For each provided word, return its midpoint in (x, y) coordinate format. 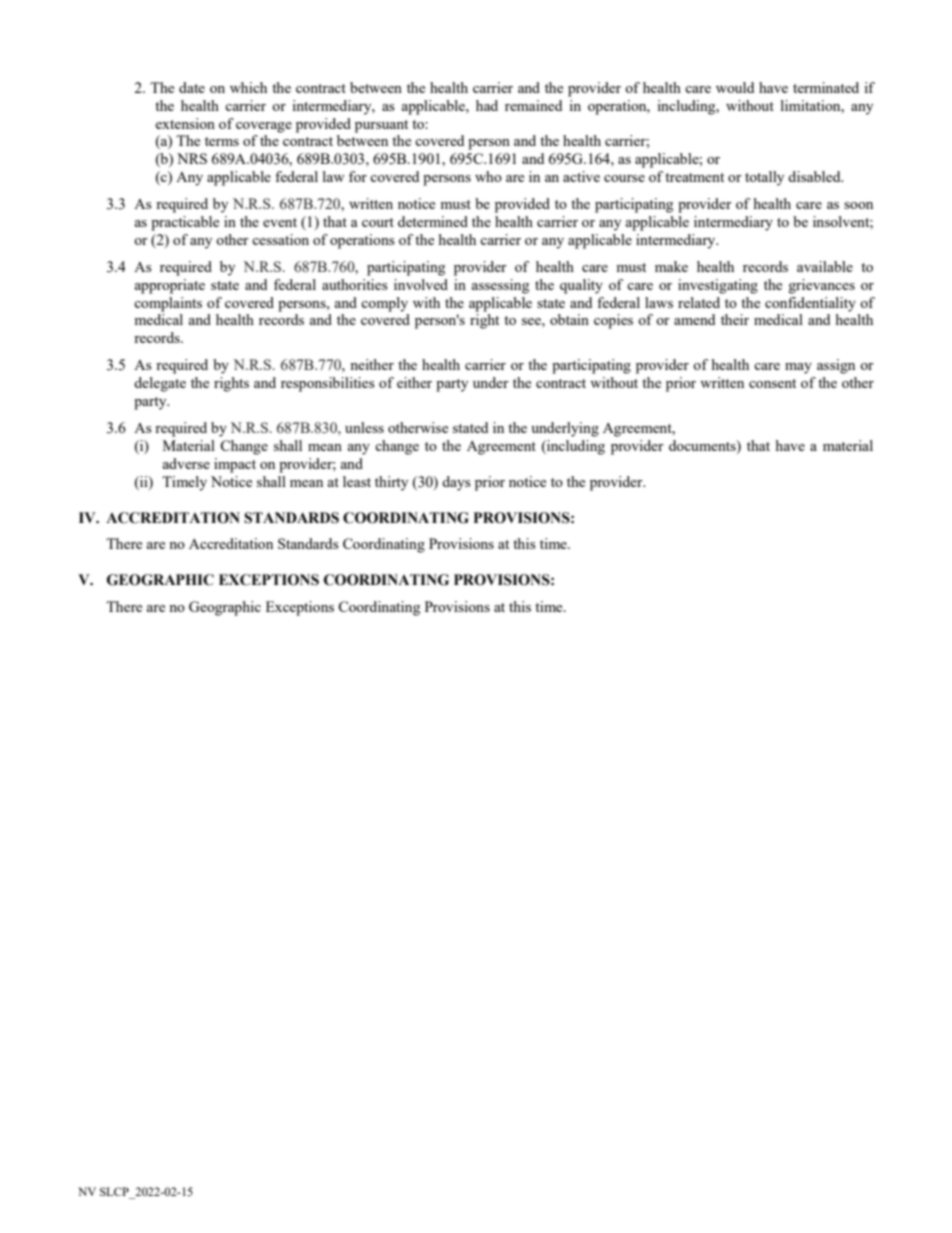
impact (235, 465)
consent (772, 383)
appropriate (170, 286)
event (280, 222)
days (456, 483)
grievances (822, 286)
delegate (160, 384)
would (735, 87)
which (248, 87)
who (488, 176)
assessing (500, 286)
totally (764, 178)
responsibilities (328, 384)
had (487, 105)
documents (703, 445)
